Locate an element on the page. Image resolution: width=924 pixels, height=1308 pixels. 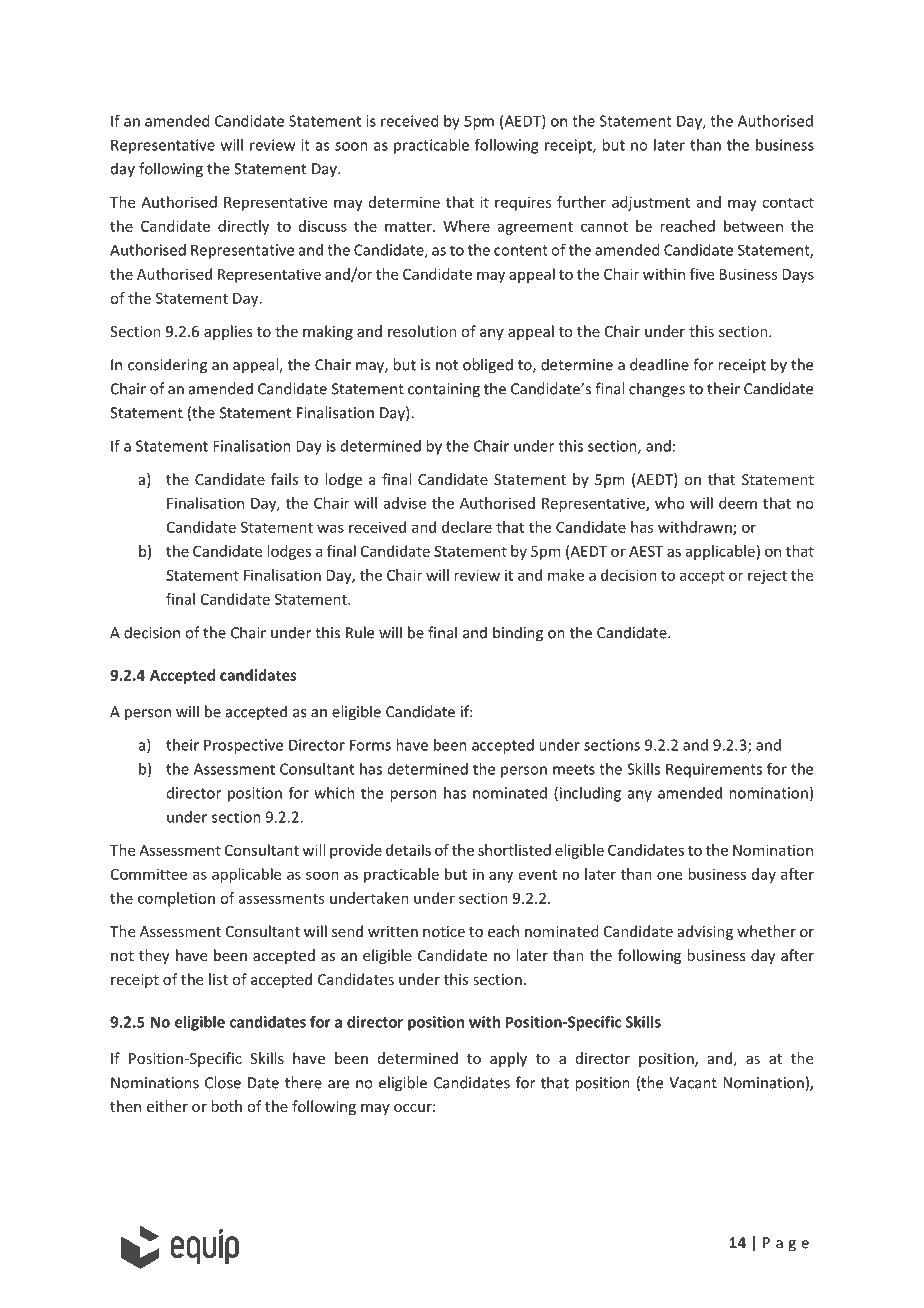
Close is located at coordinates (223, 1082).
